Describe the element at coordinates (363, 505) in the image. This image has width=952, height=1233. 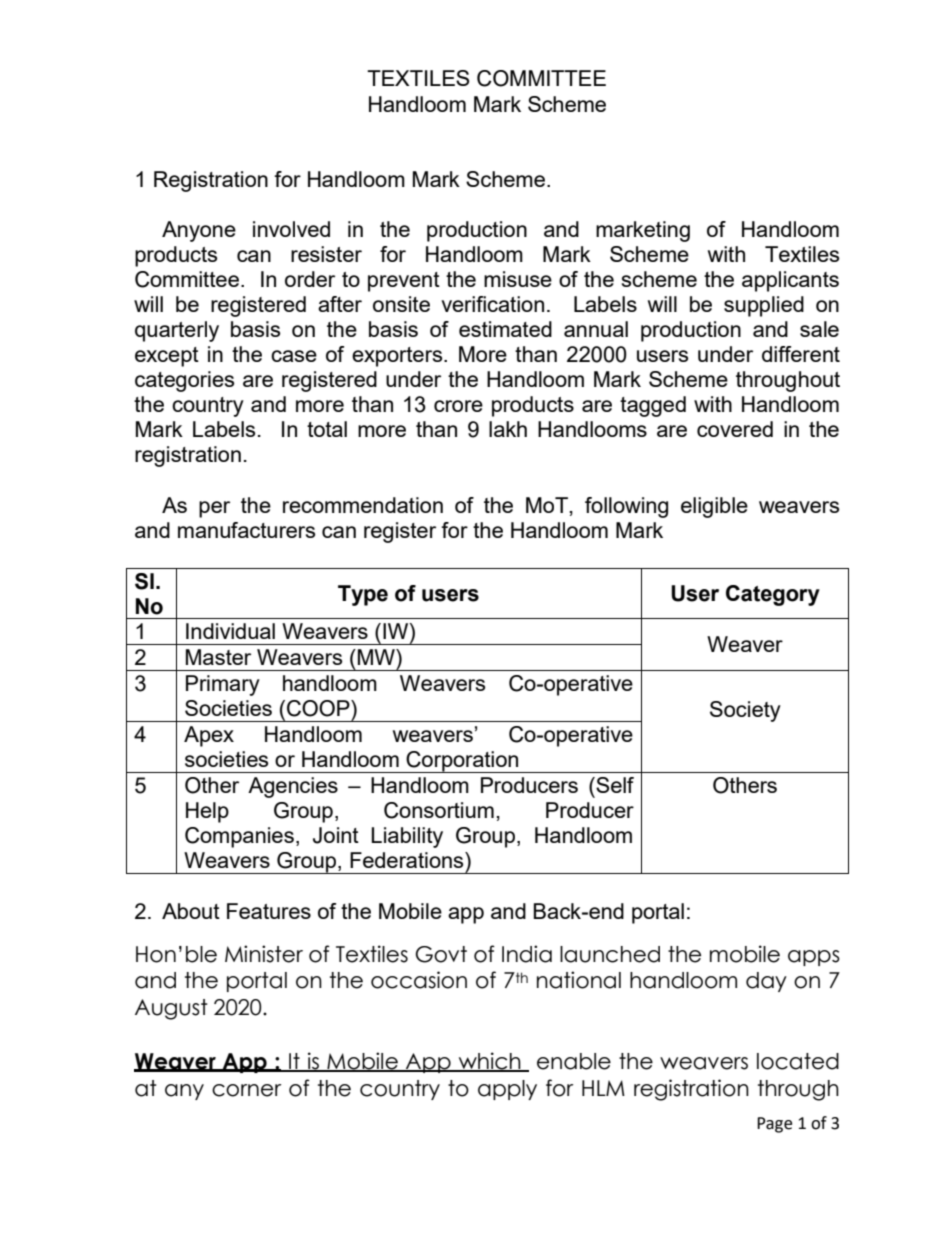
I see `recommendation` at that location.
